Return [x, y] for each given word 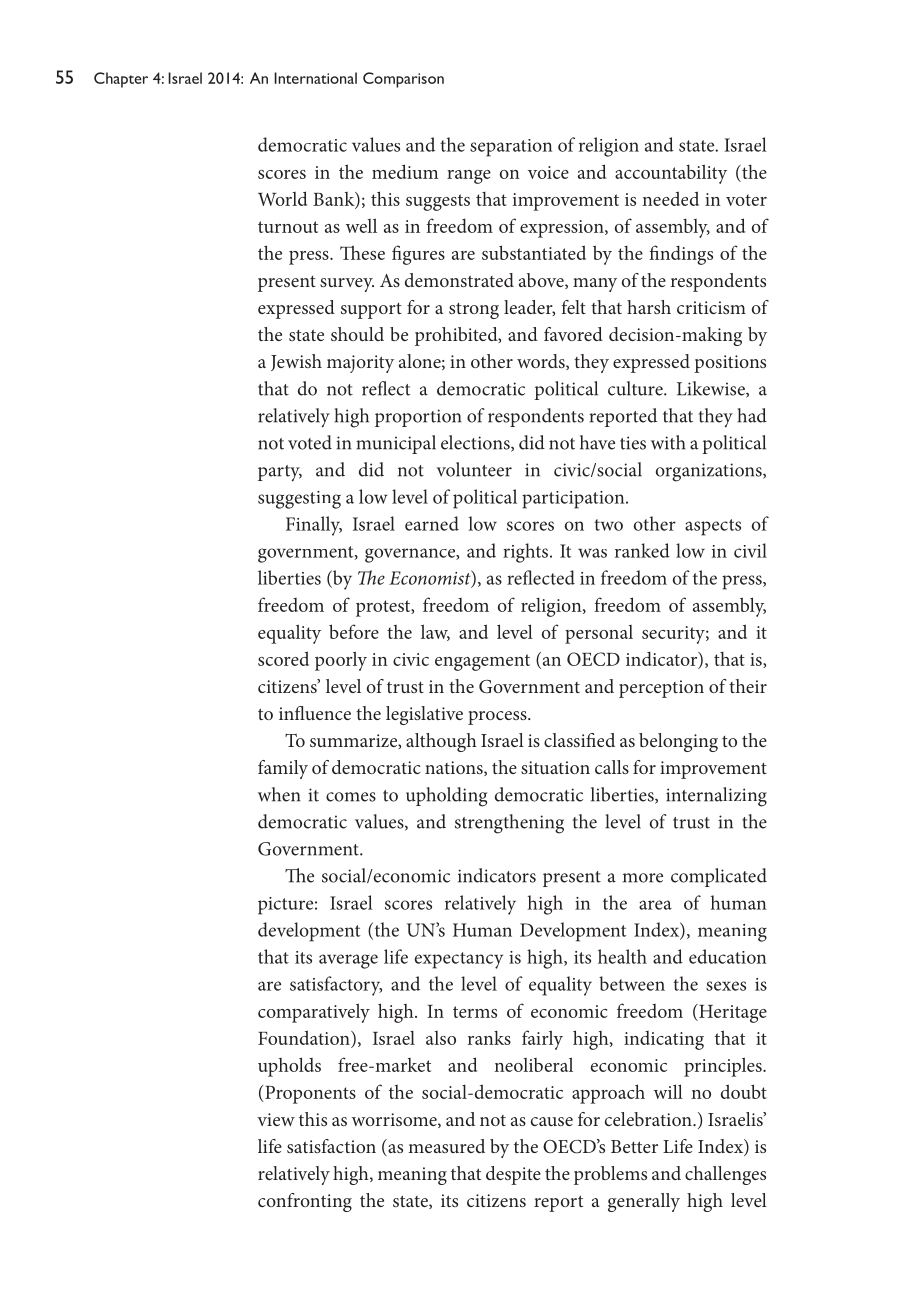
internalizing [716, 797]
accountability [671, 174]
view [276, 1119]
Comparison [403, 80]
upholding [446, 797]
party [280, 473]
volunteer [474, 469]
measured [446, 1146]
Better [634, 1146]
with [668, 442]
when [279, 794]
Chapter [121, 80]
